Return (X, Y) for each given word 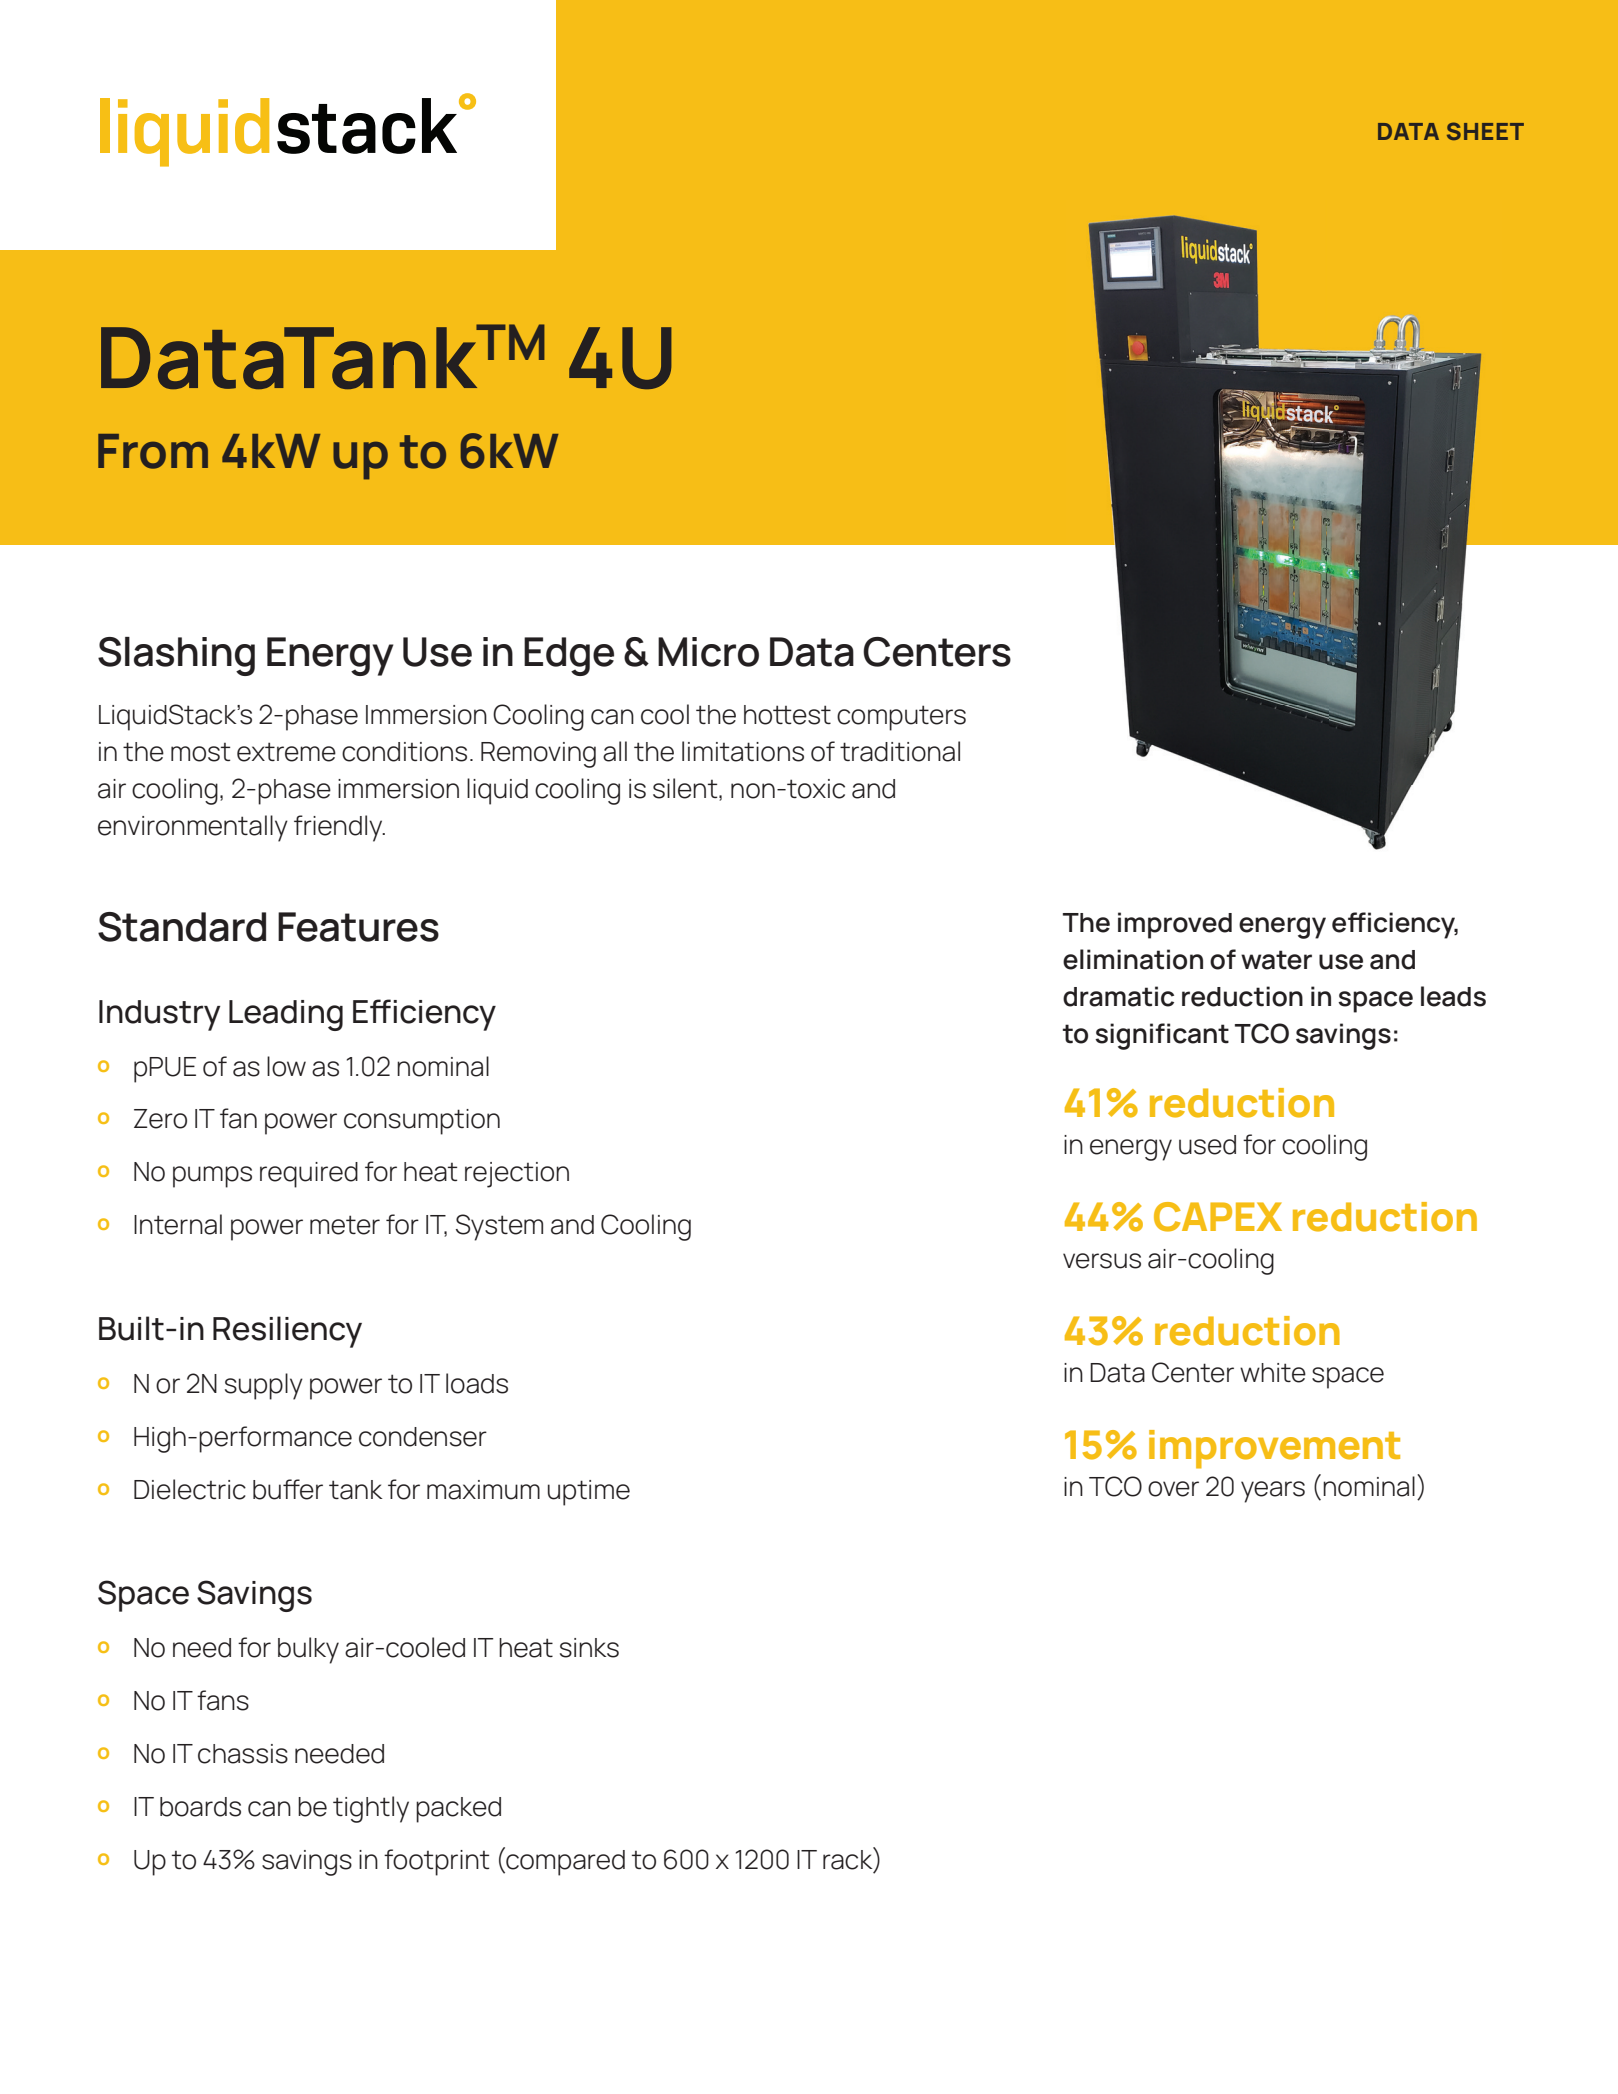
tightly (371, 1809)
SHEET (1485, 131)
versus (1102, 1261)
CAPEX (1218, 1217)
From (153, 451)
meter (345, 1225)
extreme (286, 752)
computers (901, 718)
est (812, 715)
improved (1175, 925)
